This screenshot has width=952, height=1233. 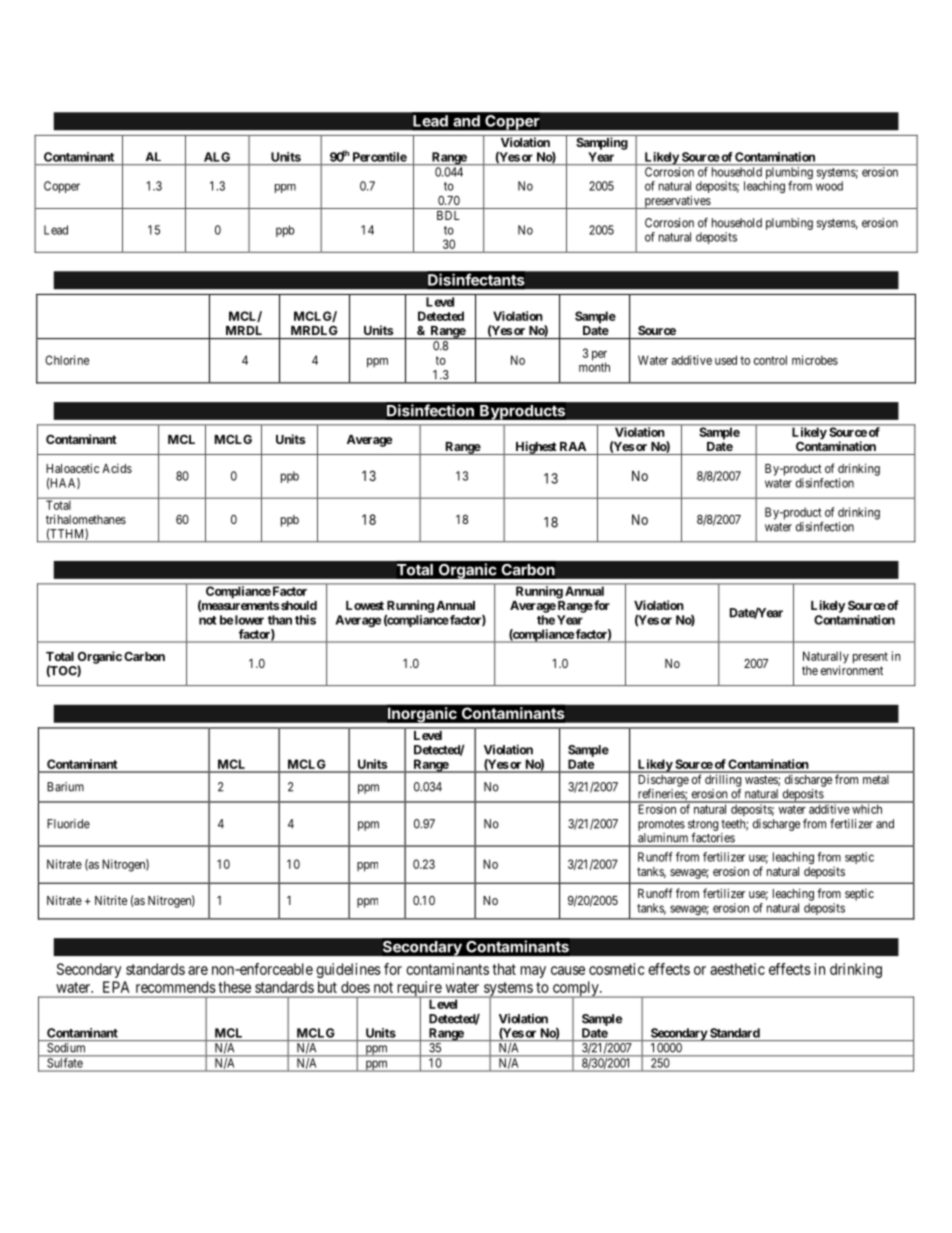 What do you see at coordinates (770, 360) in the screenshot?
I see `control` at bounding box center [770, 360].
